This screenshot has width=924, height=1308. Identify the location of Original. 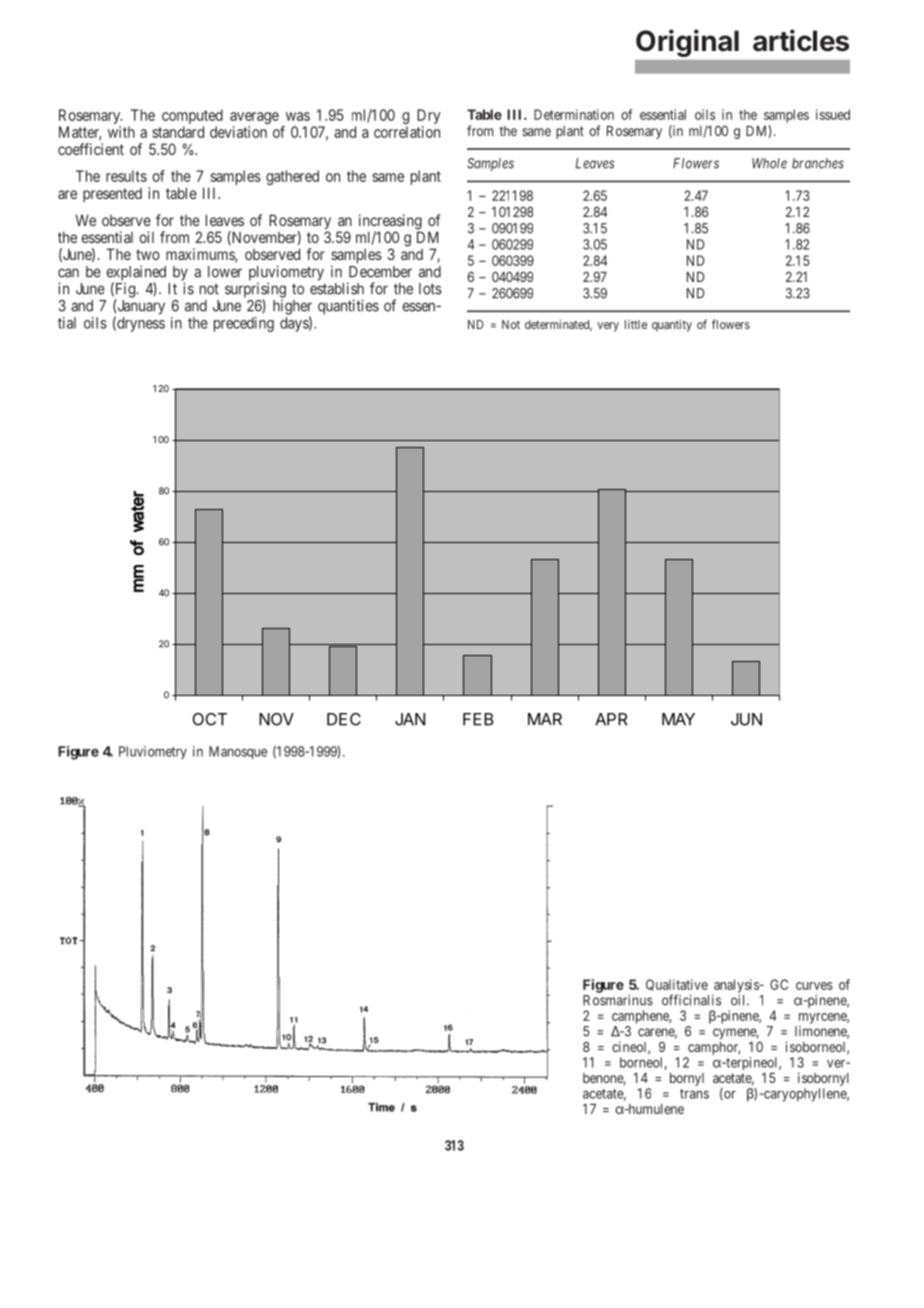
(687, 43).
